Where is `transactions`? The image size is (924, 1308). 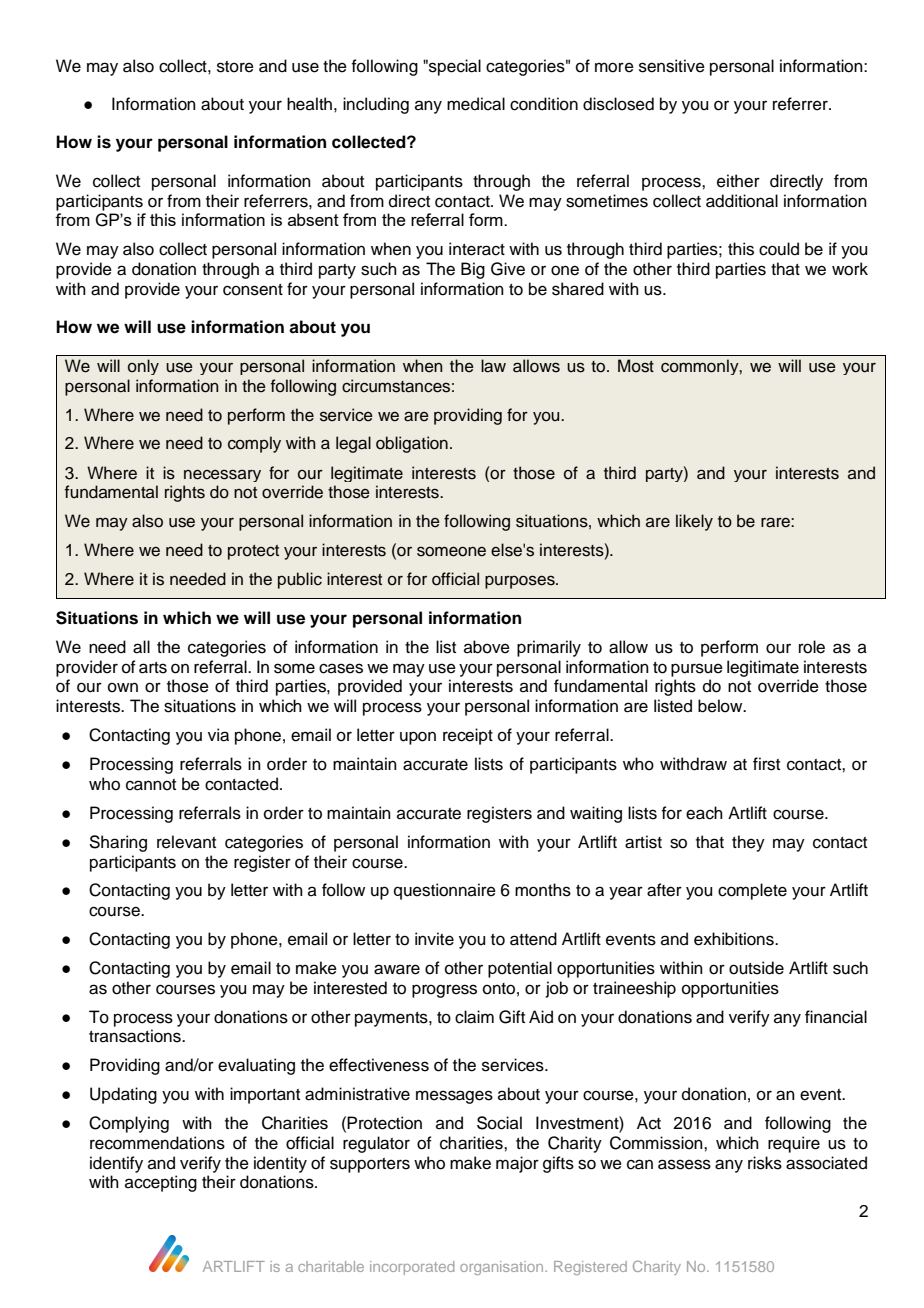
transactions is located at coordinates (136, 1036).
